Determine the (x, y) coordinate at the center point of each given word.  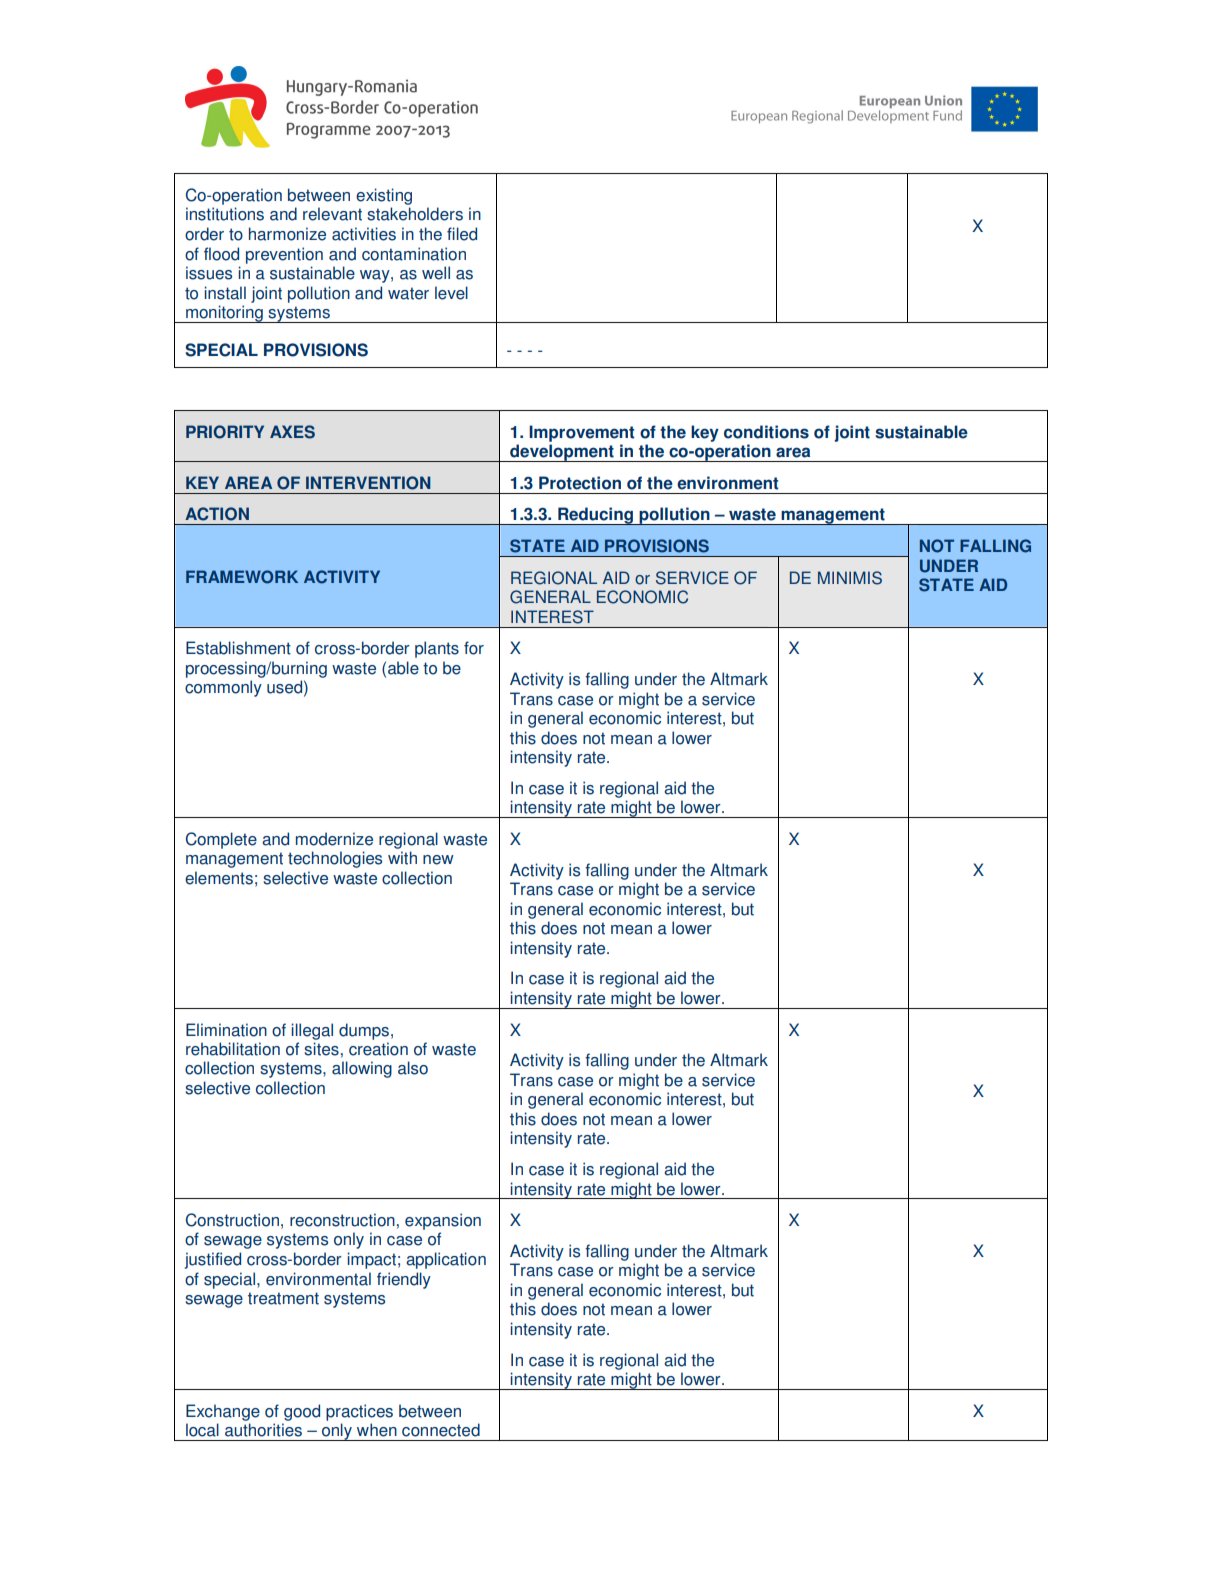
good (302, 1412)
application (446, 1260)
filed (462, 234)
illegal (312, 1031)
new (438, 860)
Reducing (595, 516)
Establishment (238, 648)
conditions (766, 432)
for (474, 648)
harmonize (287, 234)
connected (441, 1430)
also (413, 1068)
